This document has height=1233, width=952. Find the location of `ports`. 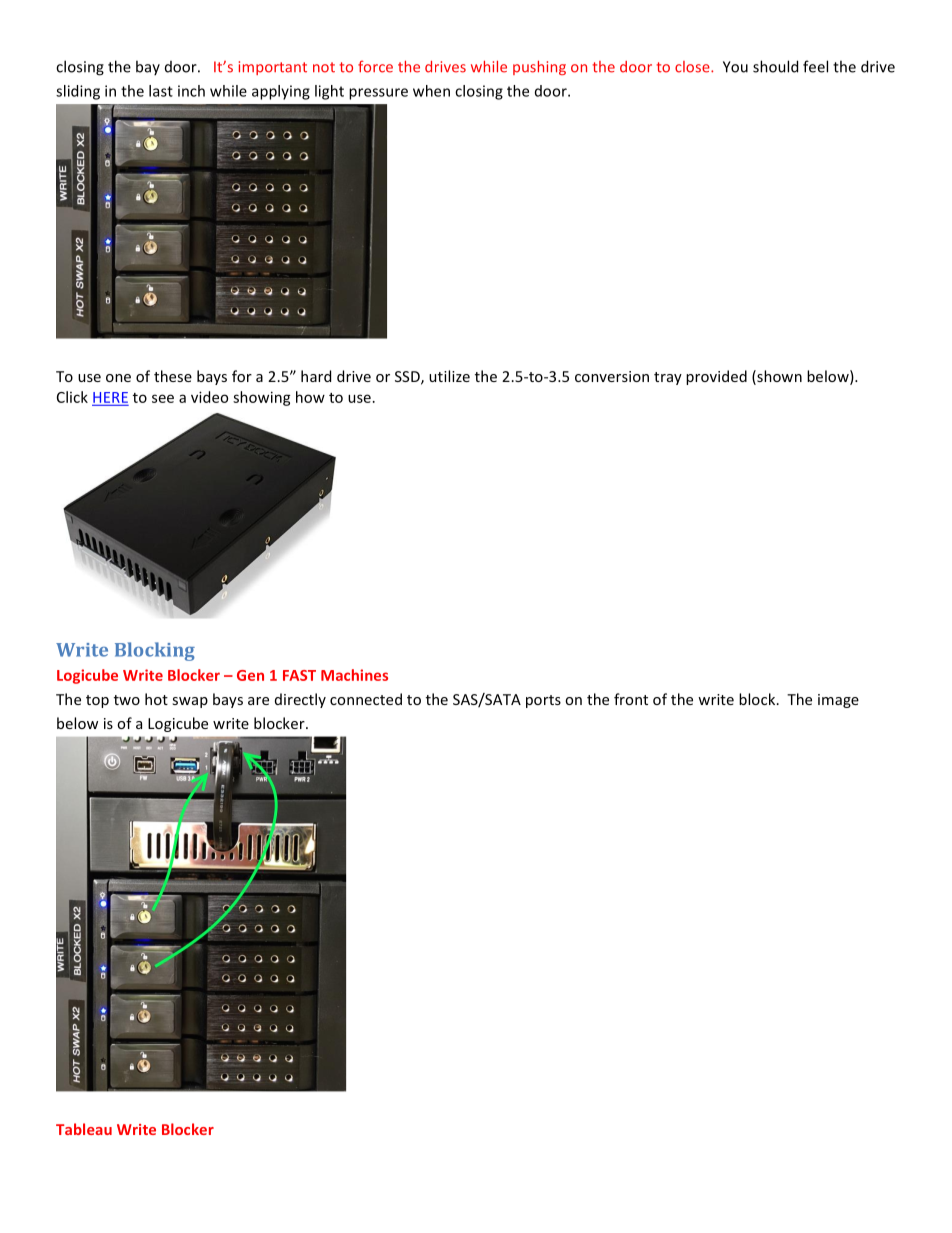

ports is located at coordinates (543, 701).
